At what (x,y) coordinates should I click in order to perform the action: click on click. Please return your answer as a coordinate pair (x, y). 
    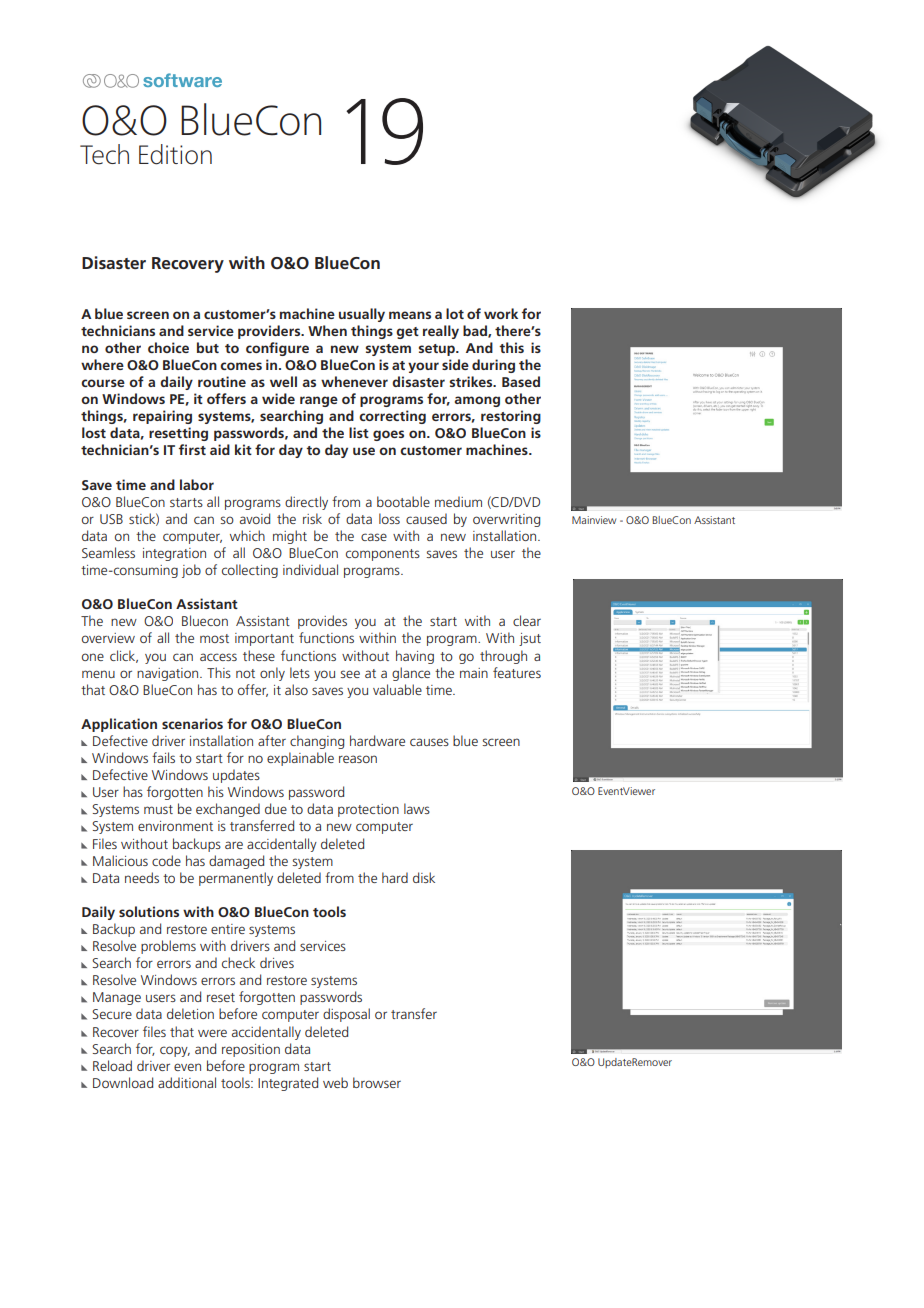
    Looking at the image, I should click on (124, 656).
